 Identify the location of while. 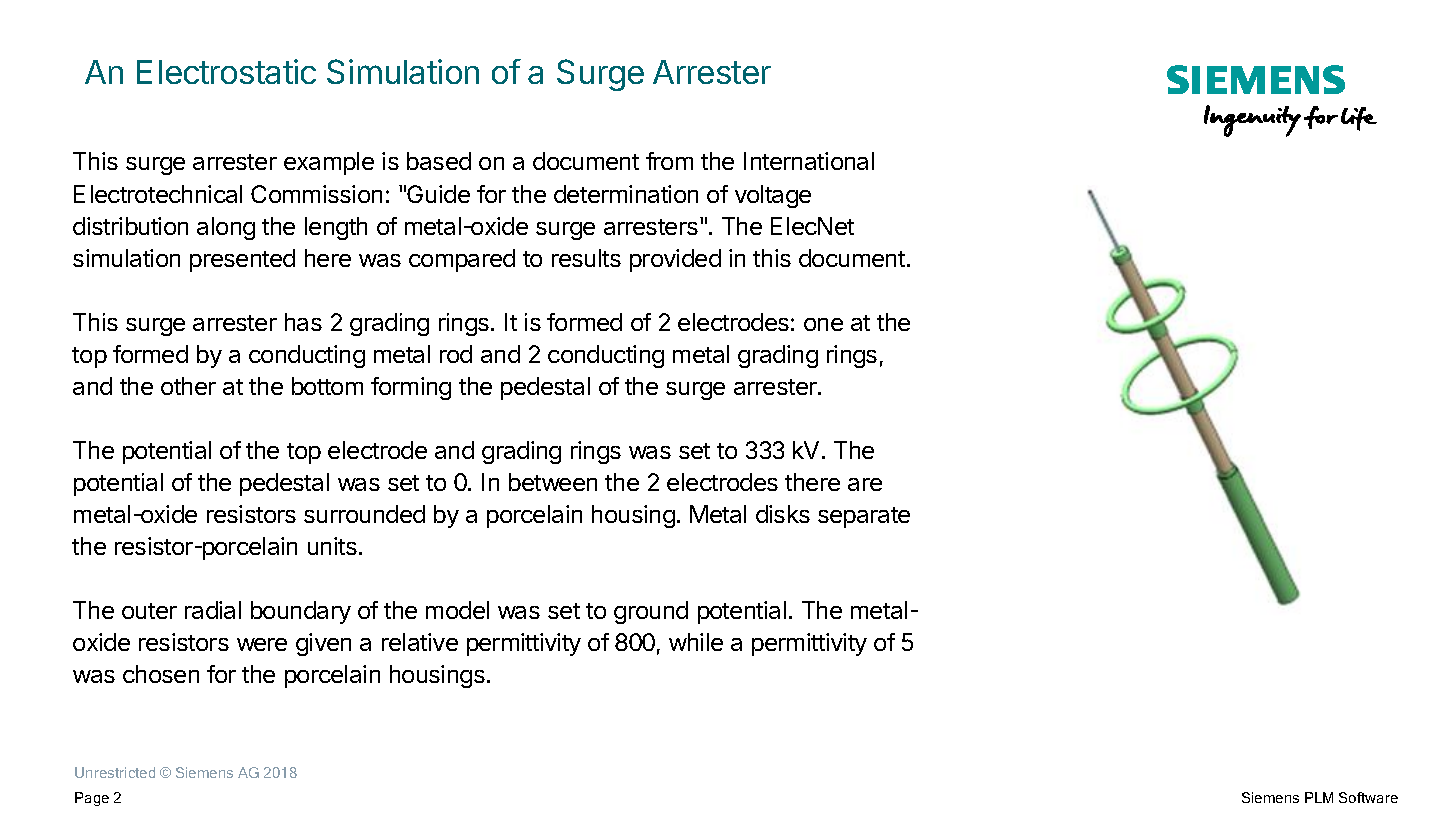
(696, 642).
